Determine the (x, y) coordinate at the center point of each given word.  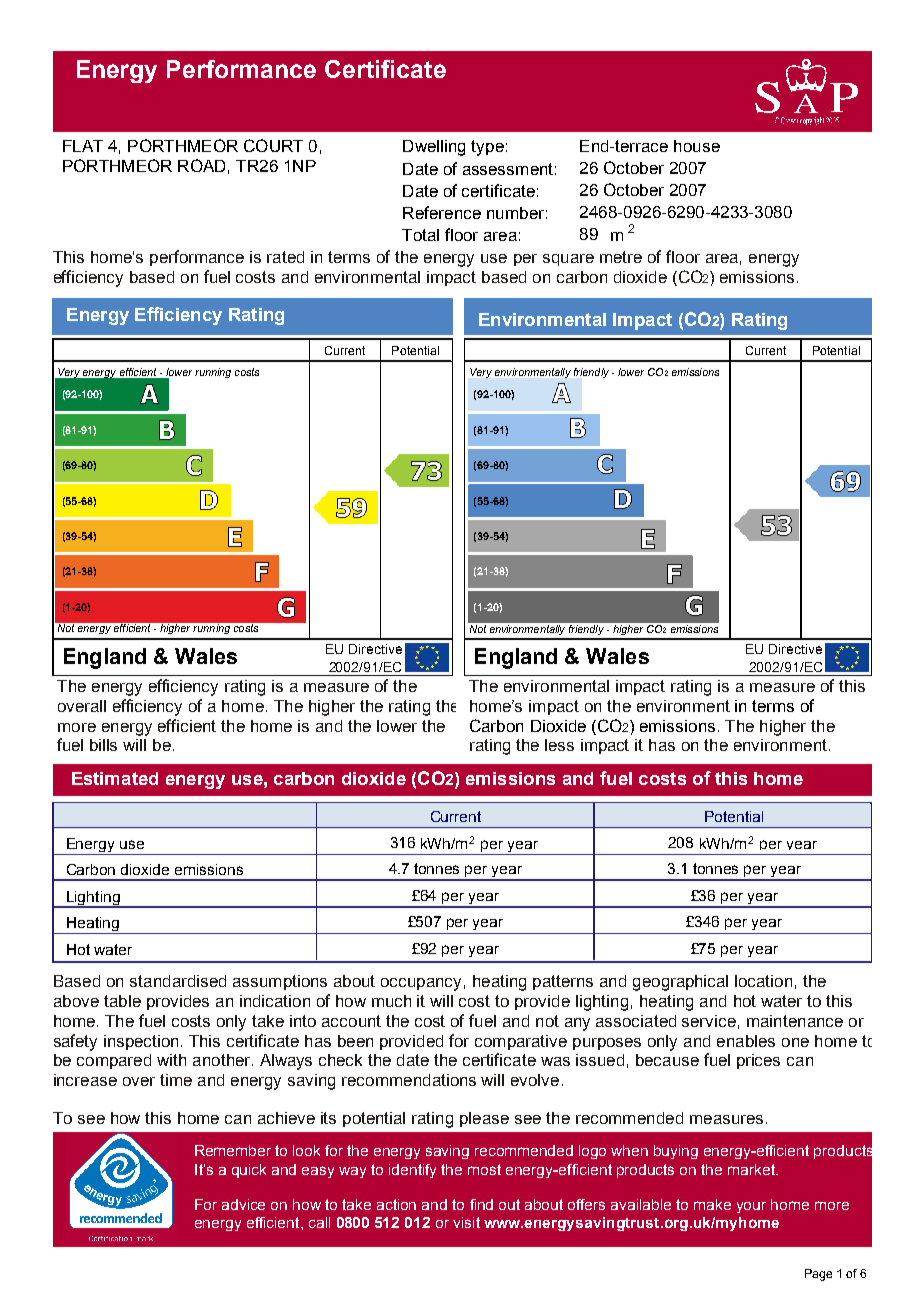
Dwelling (434, 148)
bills (103, 745)
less (559, 745)
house (697, 146)
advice (243, 1204)
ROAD (201, 165)
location (763, 981)
